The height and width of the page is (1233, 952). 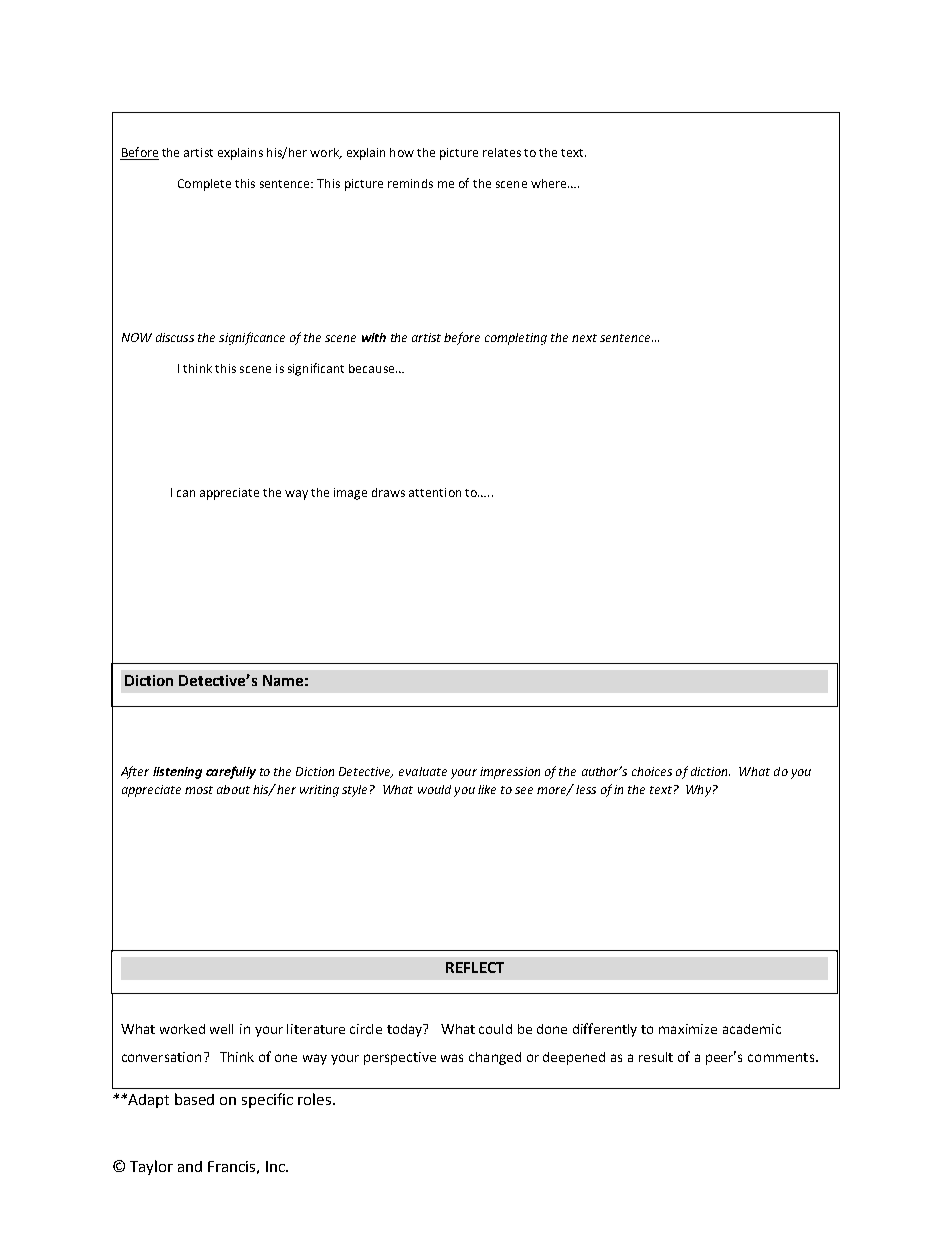 What do you see at coordinates (204, 185) in the page?
I see `Complete` at bounding box center [204, 185].
